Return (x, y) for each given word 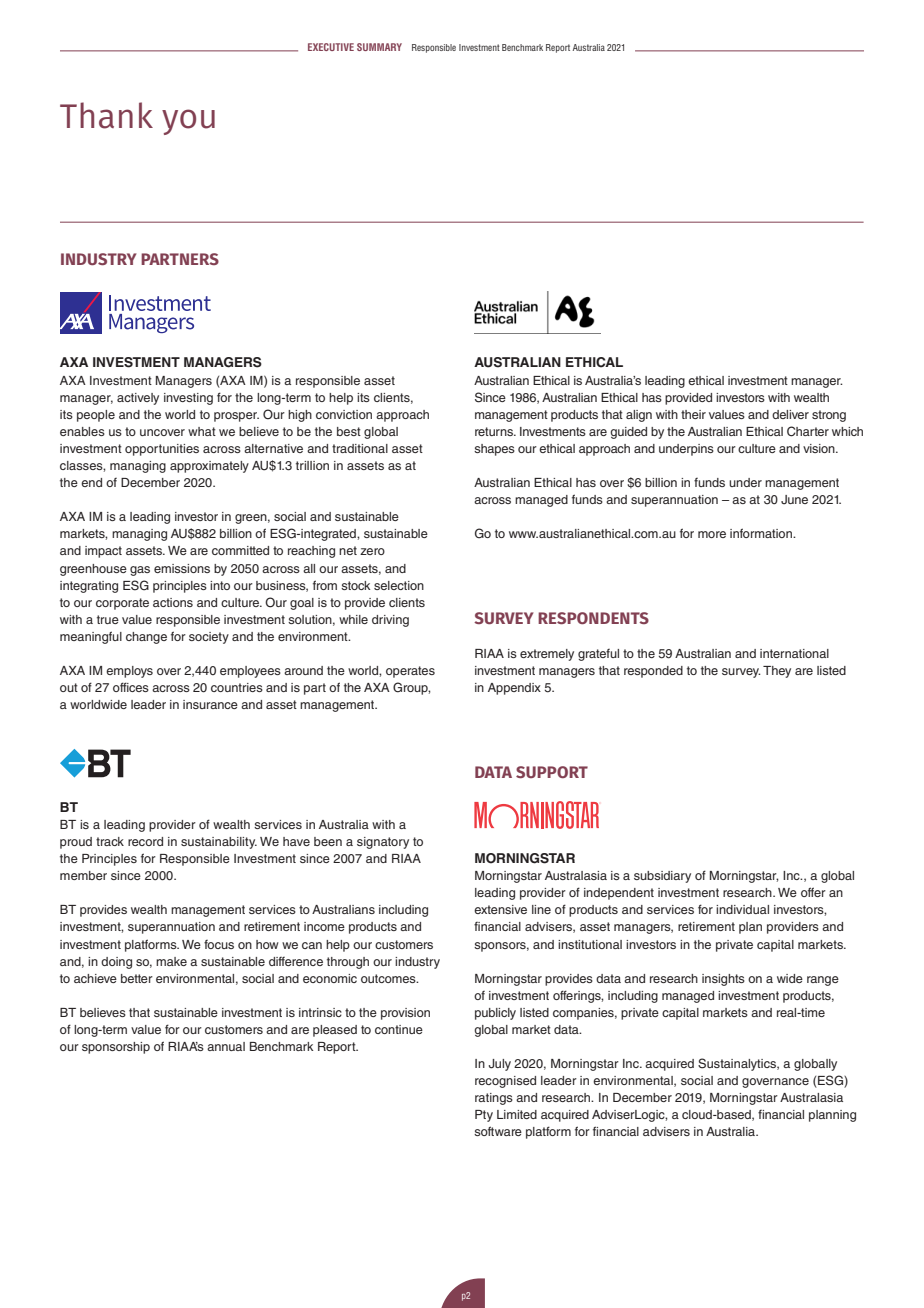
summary (379, 47)
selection (399, 585)
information (762, 533)
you (188, 122)
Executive (331, 47)
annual (226, 1046)
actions (173, 602)
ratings (494, 1099)
